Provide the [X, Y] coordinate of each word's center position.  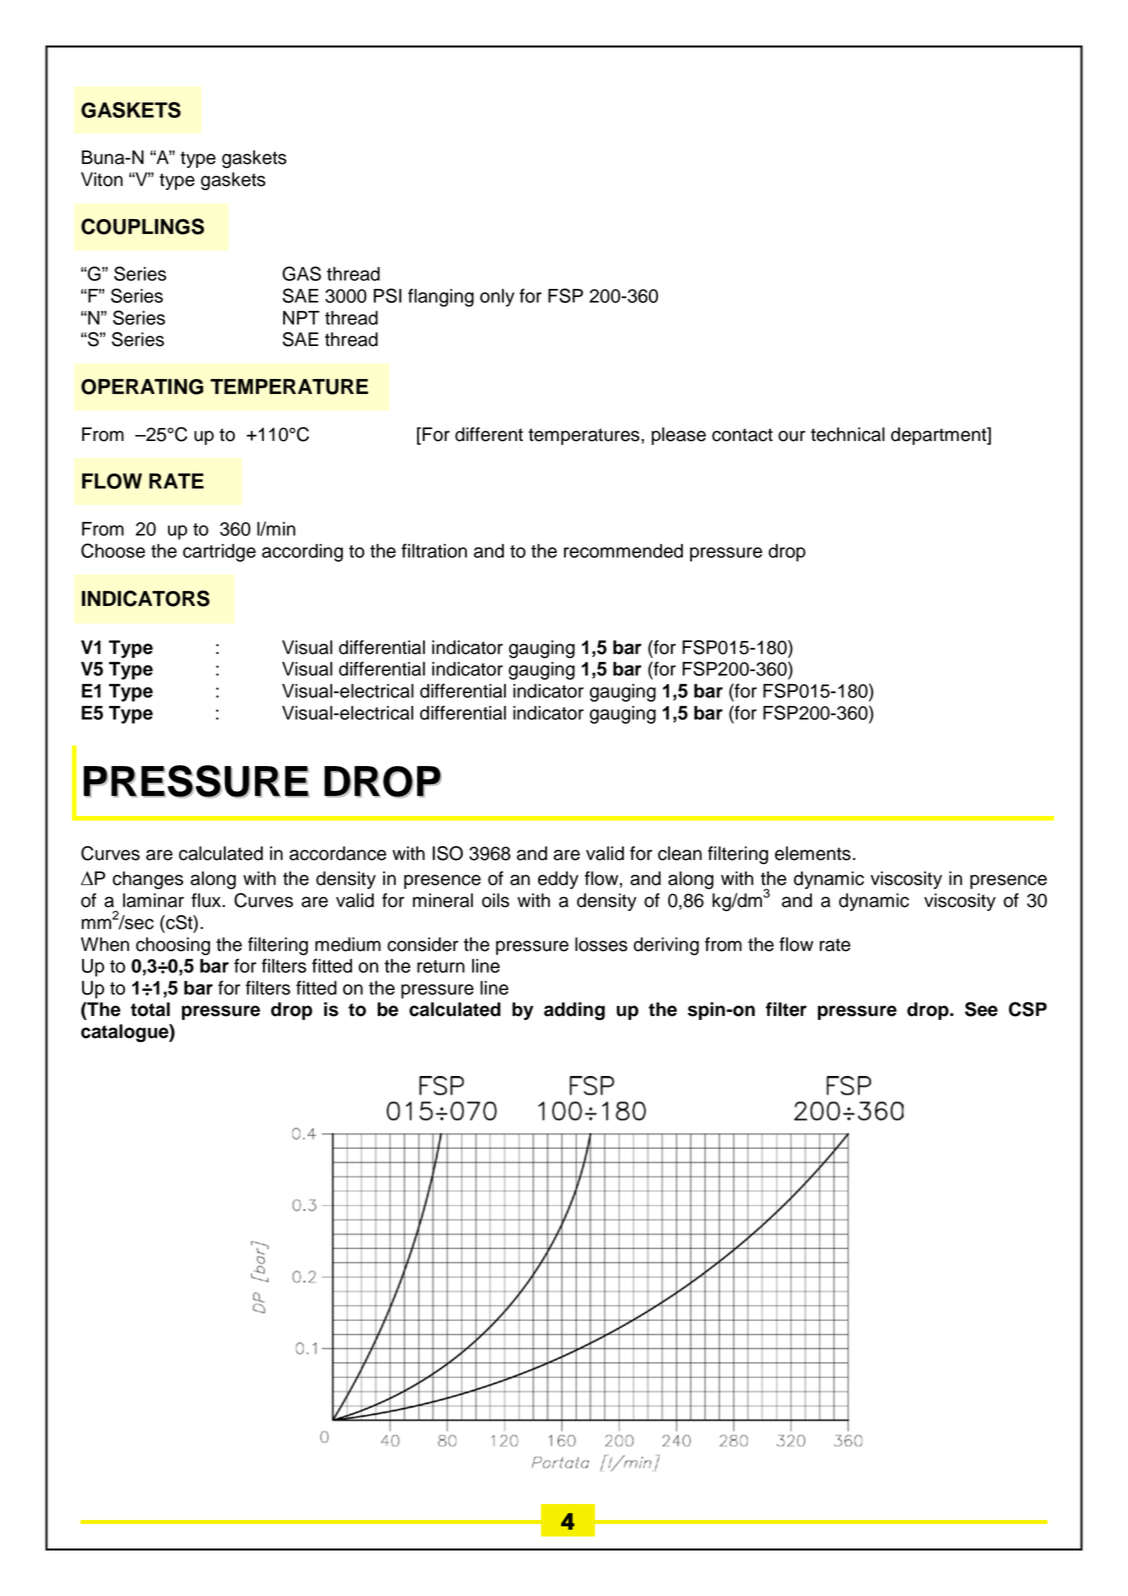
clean [680, 853]
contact [742, 435]
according [302, 553]
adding [574, 1011]
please [679, 436]
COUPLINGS [142, 226]
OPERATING [142, 387]
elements [813, 853]
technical [848, 434]
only [497, 298]
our [791, 436]
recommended [623, 551]
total [150, 1009]
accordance [337, 853]
